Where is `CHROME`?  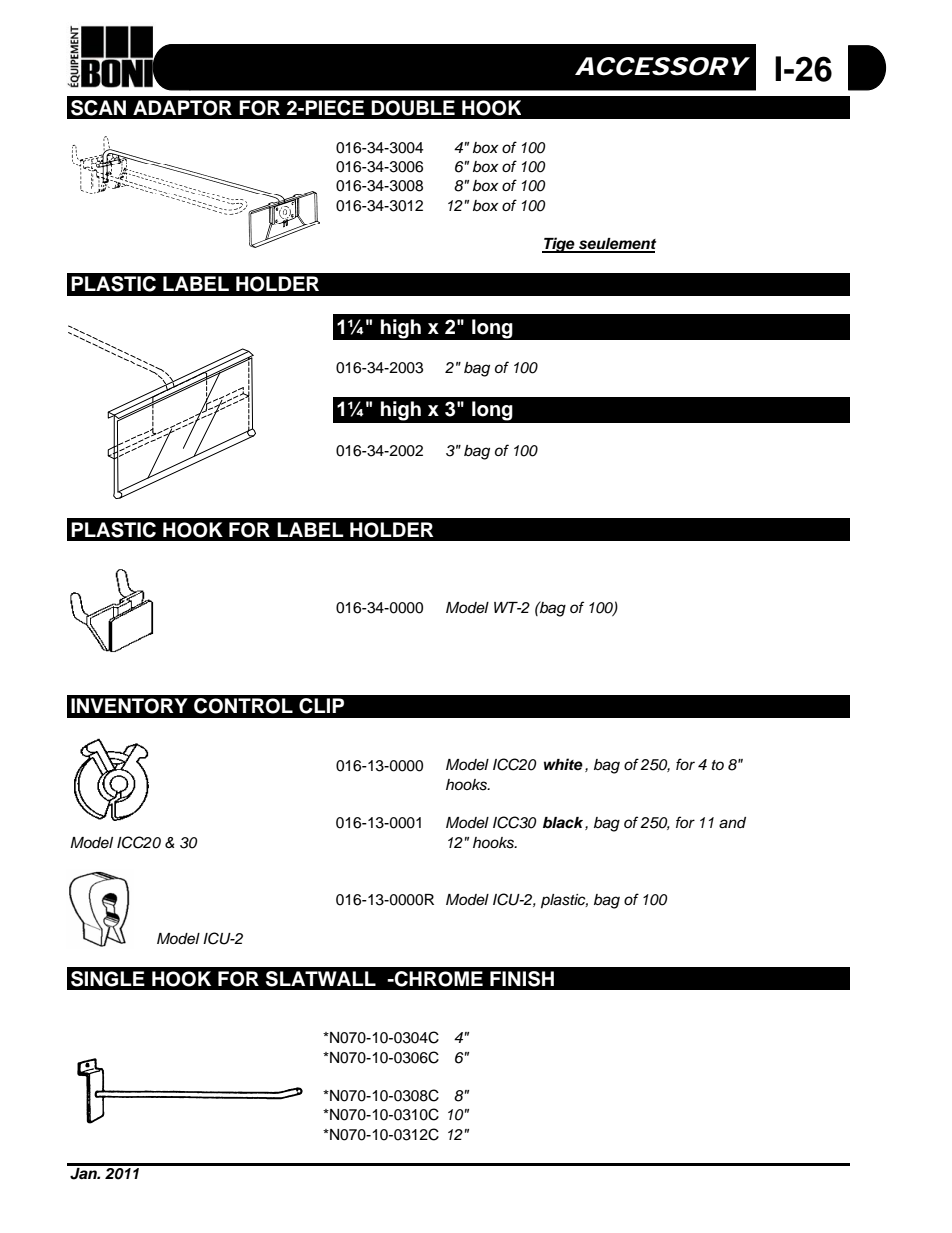 CHROME is located at coordinates (437, 979).
